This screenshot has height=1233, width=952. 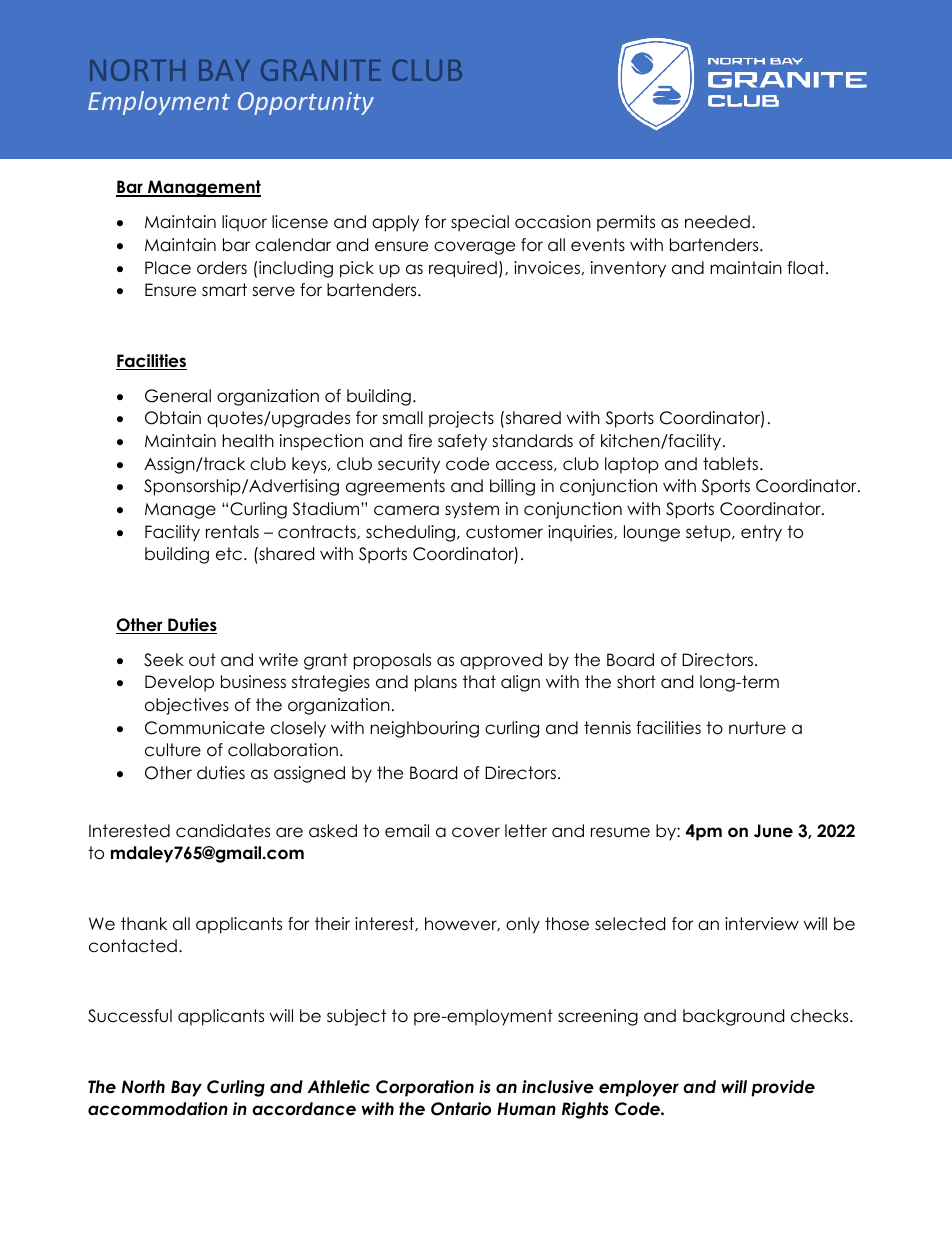 I want to click on Ontario, so click(x=461, y=1109).
